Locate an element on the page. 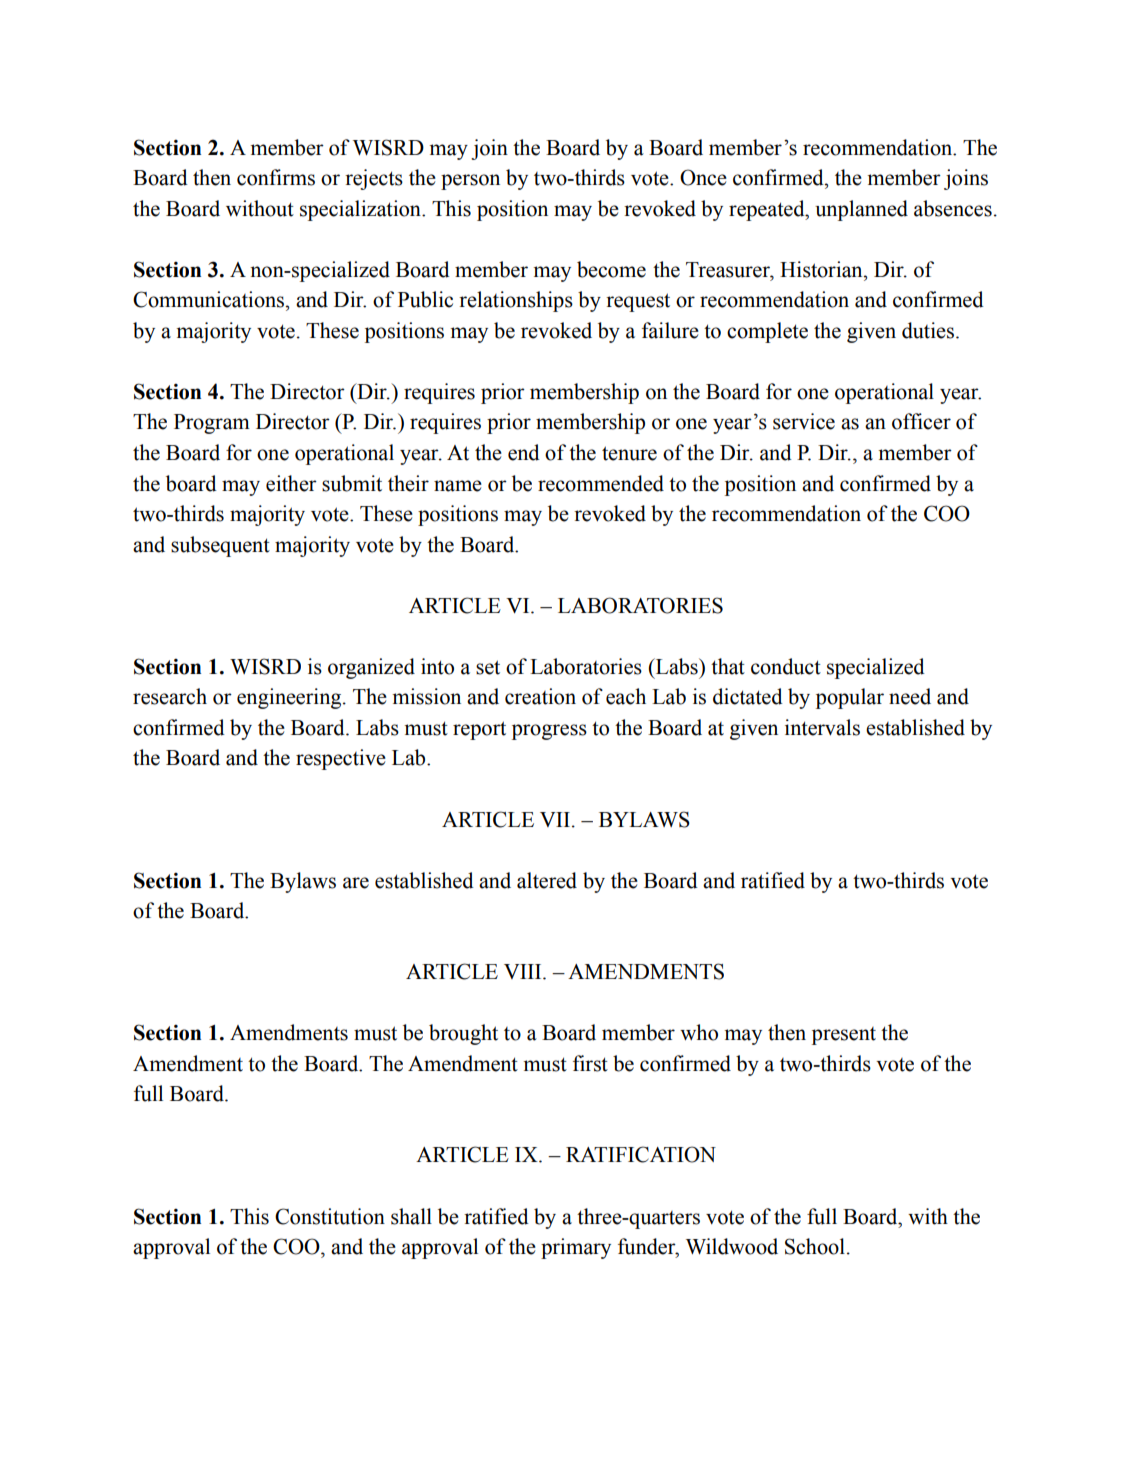 The height and width of the image is (1466, 1133). altered is located at coordinates (547, 880).
